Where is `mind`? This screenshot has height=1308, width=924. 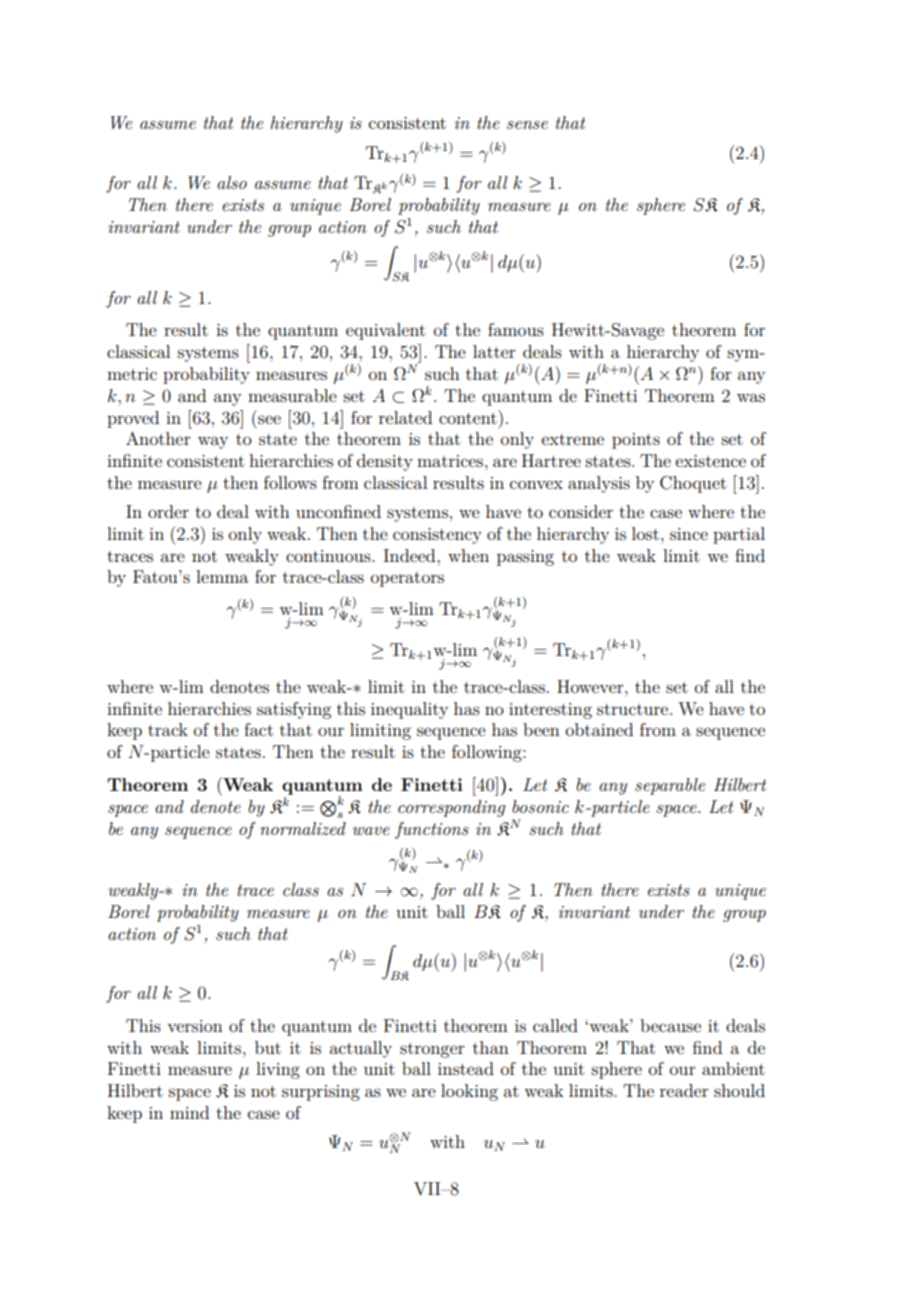 mind is located at coordinates (189, 1112).
